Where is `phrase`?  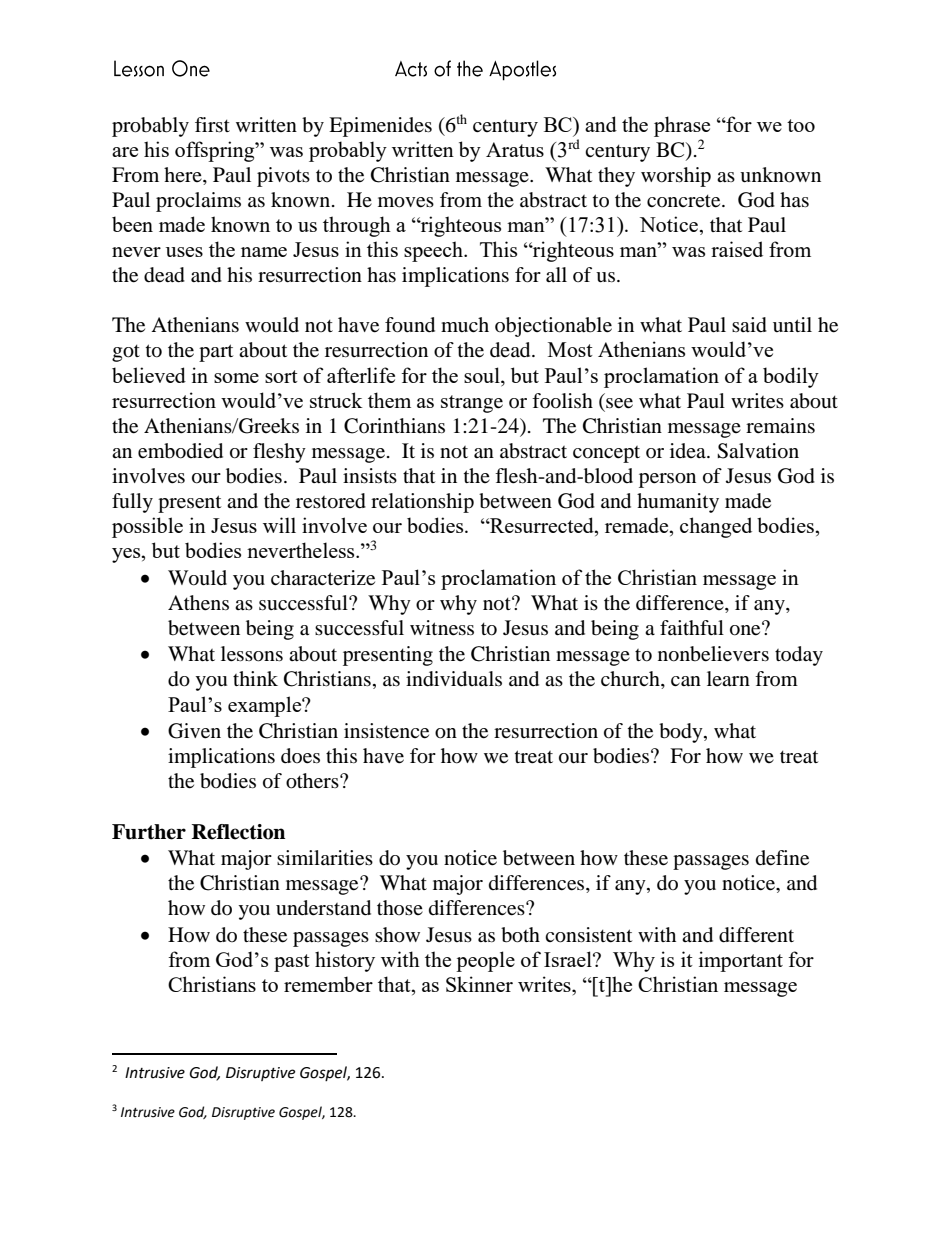
phrase is located at coordinates (682, 126).
